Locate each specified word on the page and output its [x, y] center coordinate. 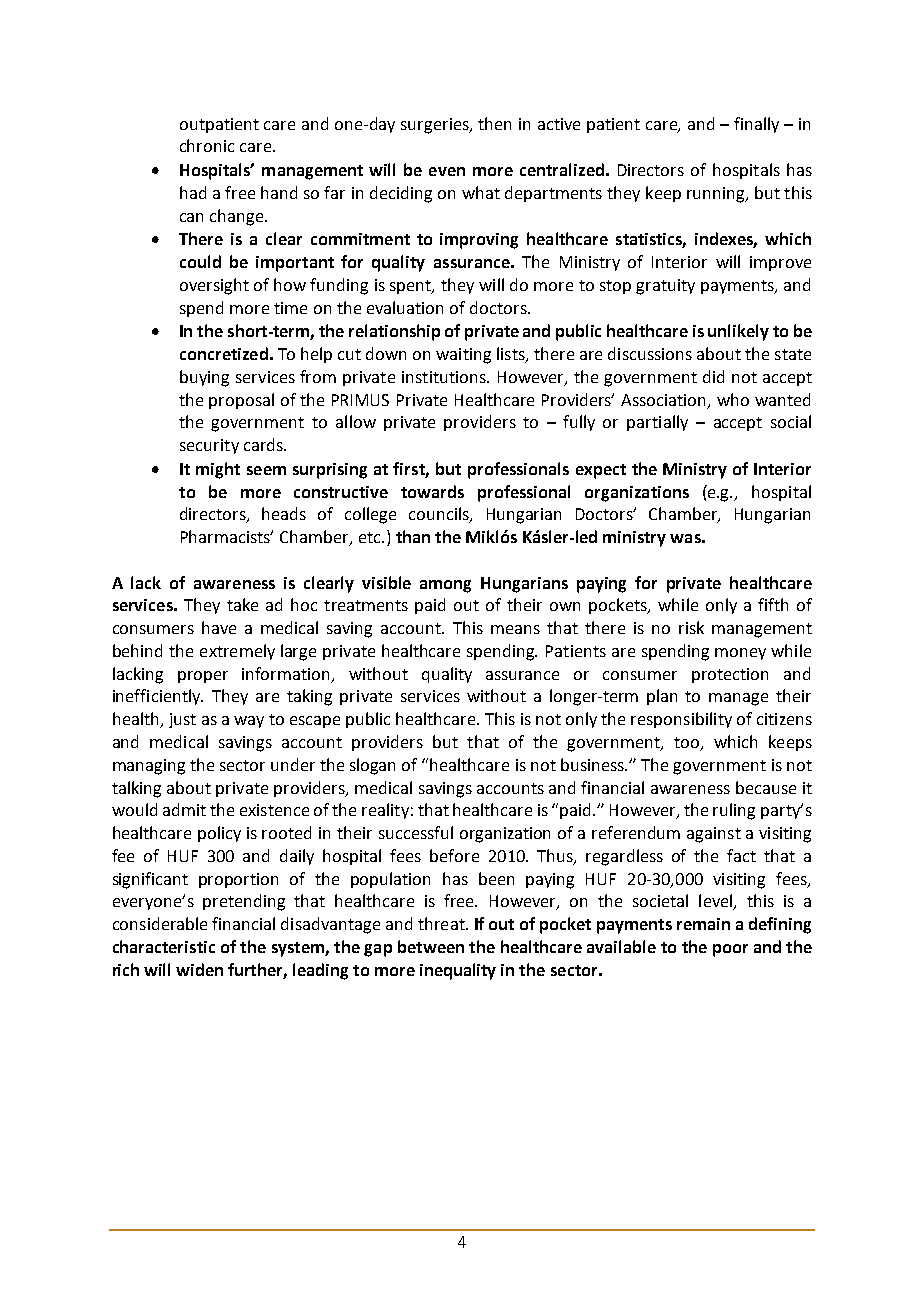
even [447, 171]
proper [203, 677]
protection [730, 675]
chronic [207, 145]
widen [199, 969]
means [515, 629]
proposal [241, 401]
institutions [445, 377]
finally [756, 125]
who [733, 399]
